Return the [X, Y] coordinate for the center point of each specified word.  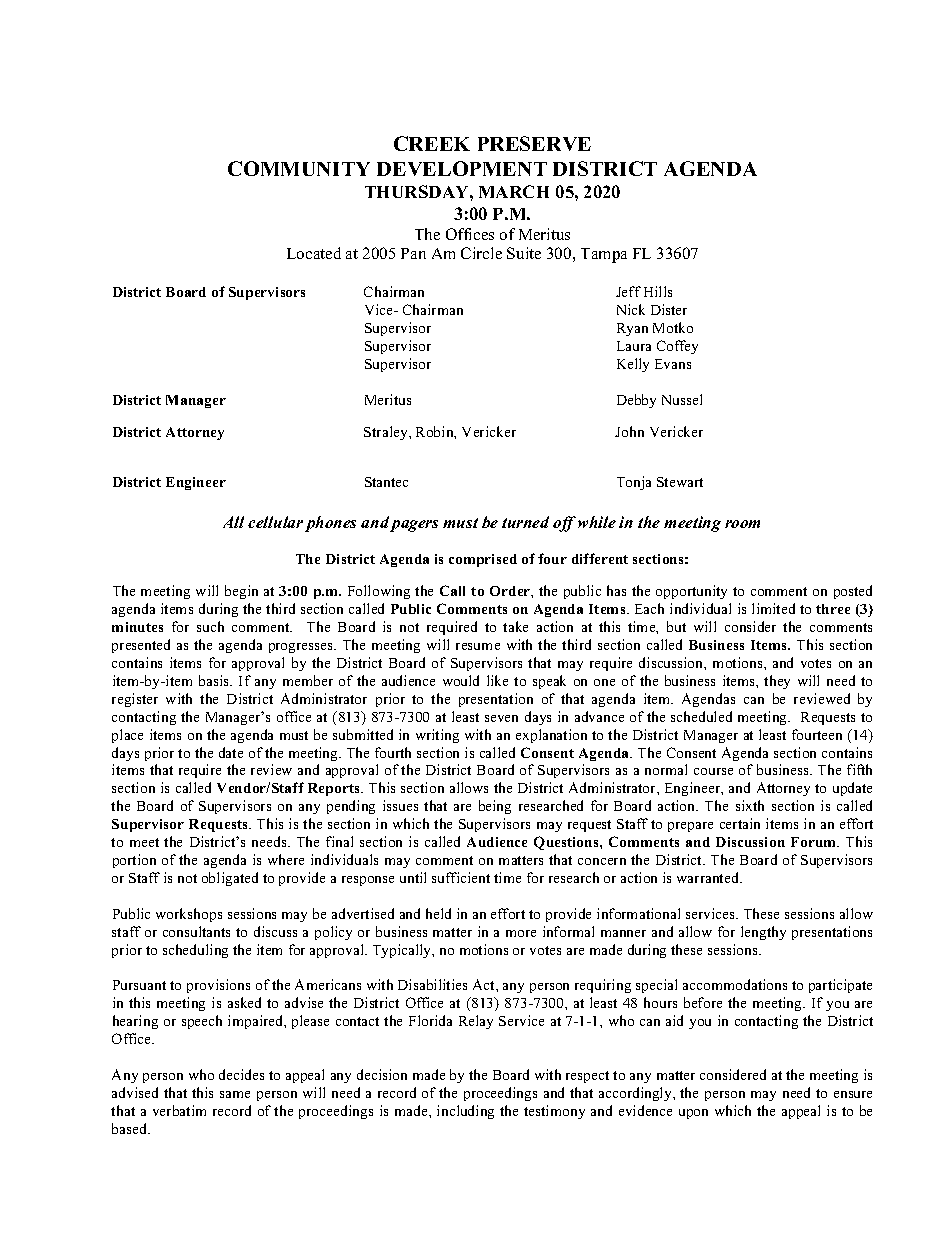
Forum [815, 842]
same [235, 1094]
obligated [230, 879]
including [465, 1112]
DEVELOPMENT [462, 168]
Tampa [604, 255]
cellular [275, 522]
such [210, 626]
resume [478, 646]
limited [773, 608]
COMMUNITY [299, 168]
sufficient [461, 877]
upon [693, 1114]
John [629, 431]
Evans [673, 364]
